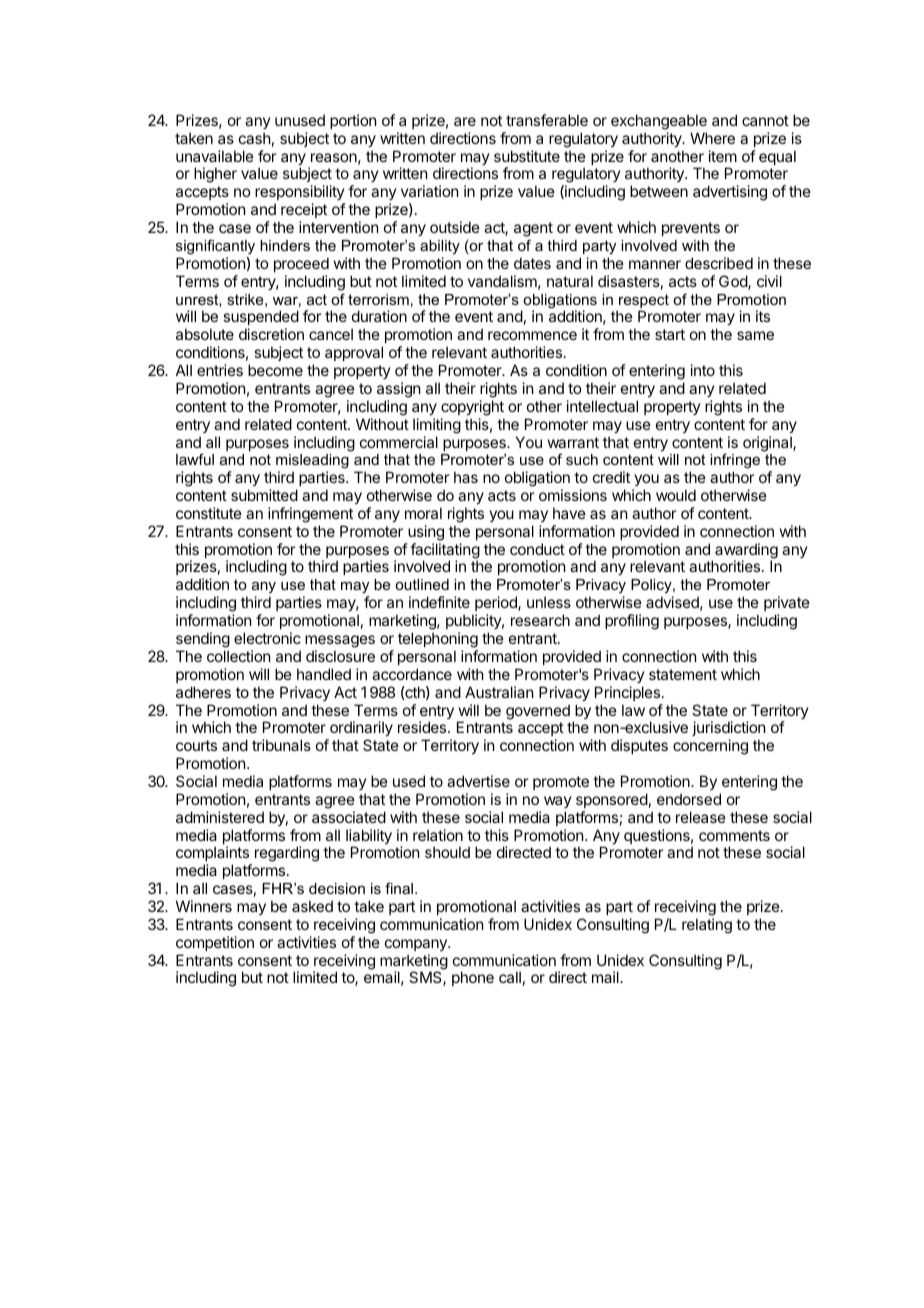 This document has width=924, height=1308. I want to click on cash, so click(255, 138).
